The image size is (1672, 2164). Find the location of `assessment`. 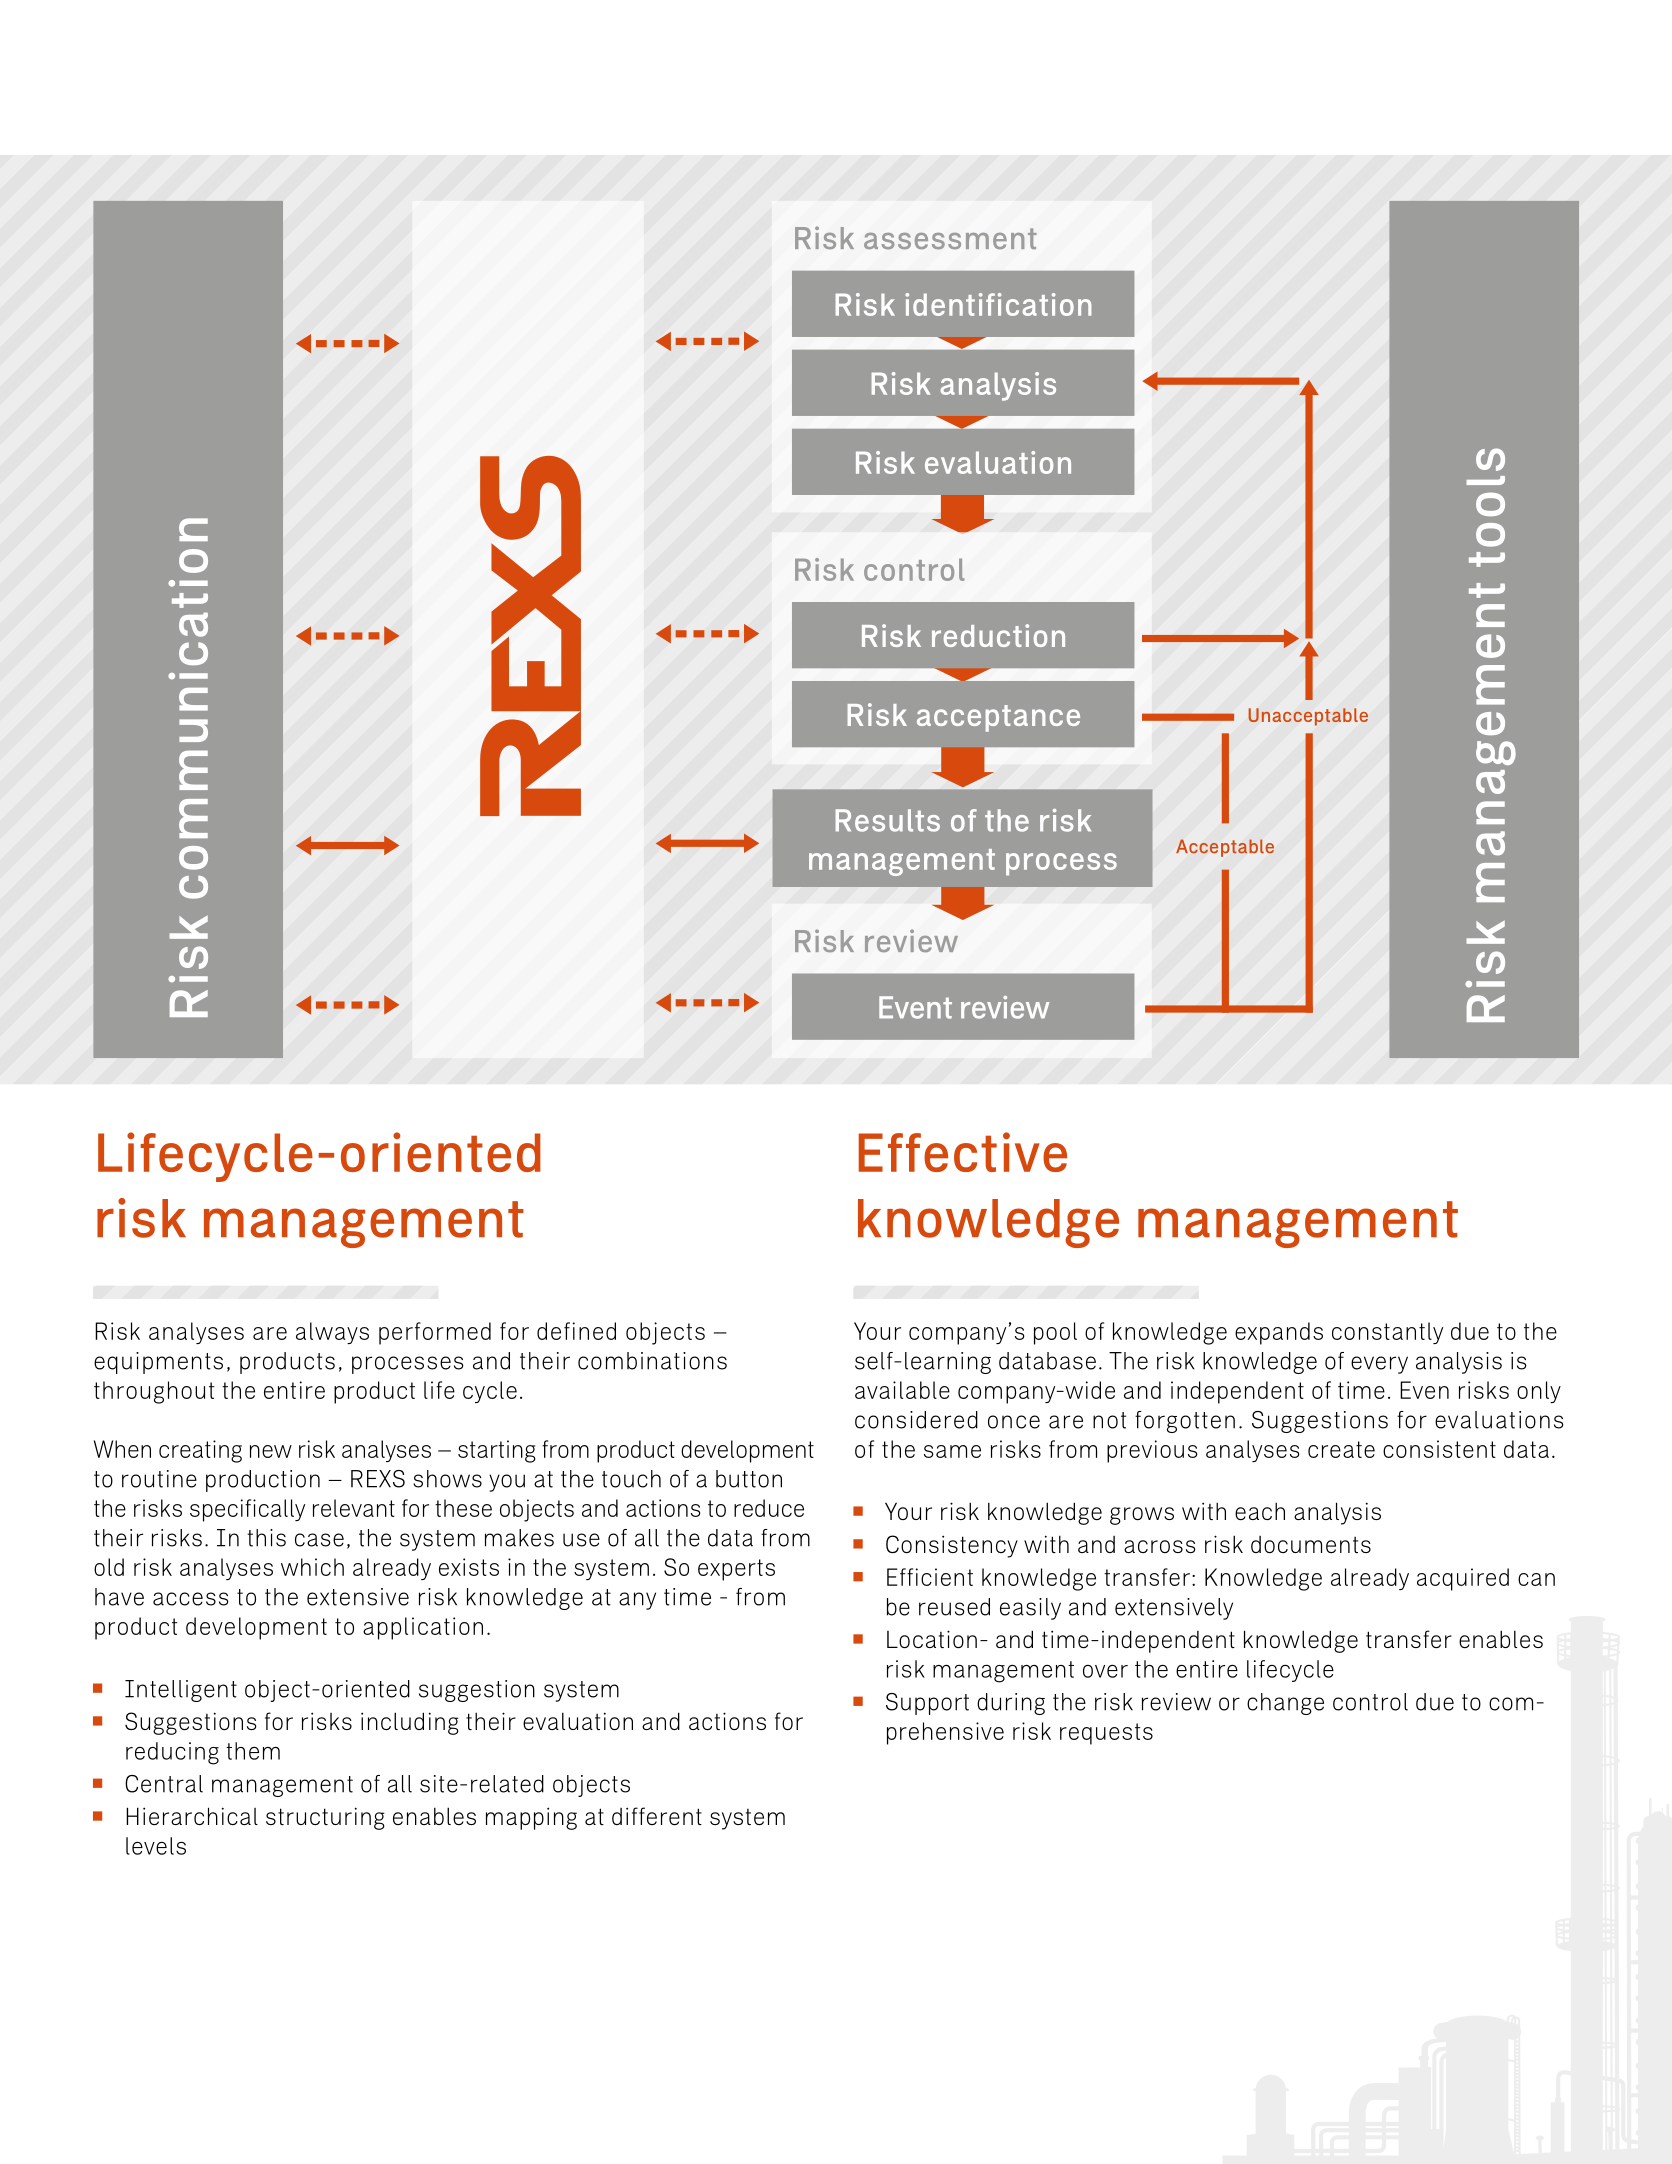

assessment is located at coordinates (950, 239).
